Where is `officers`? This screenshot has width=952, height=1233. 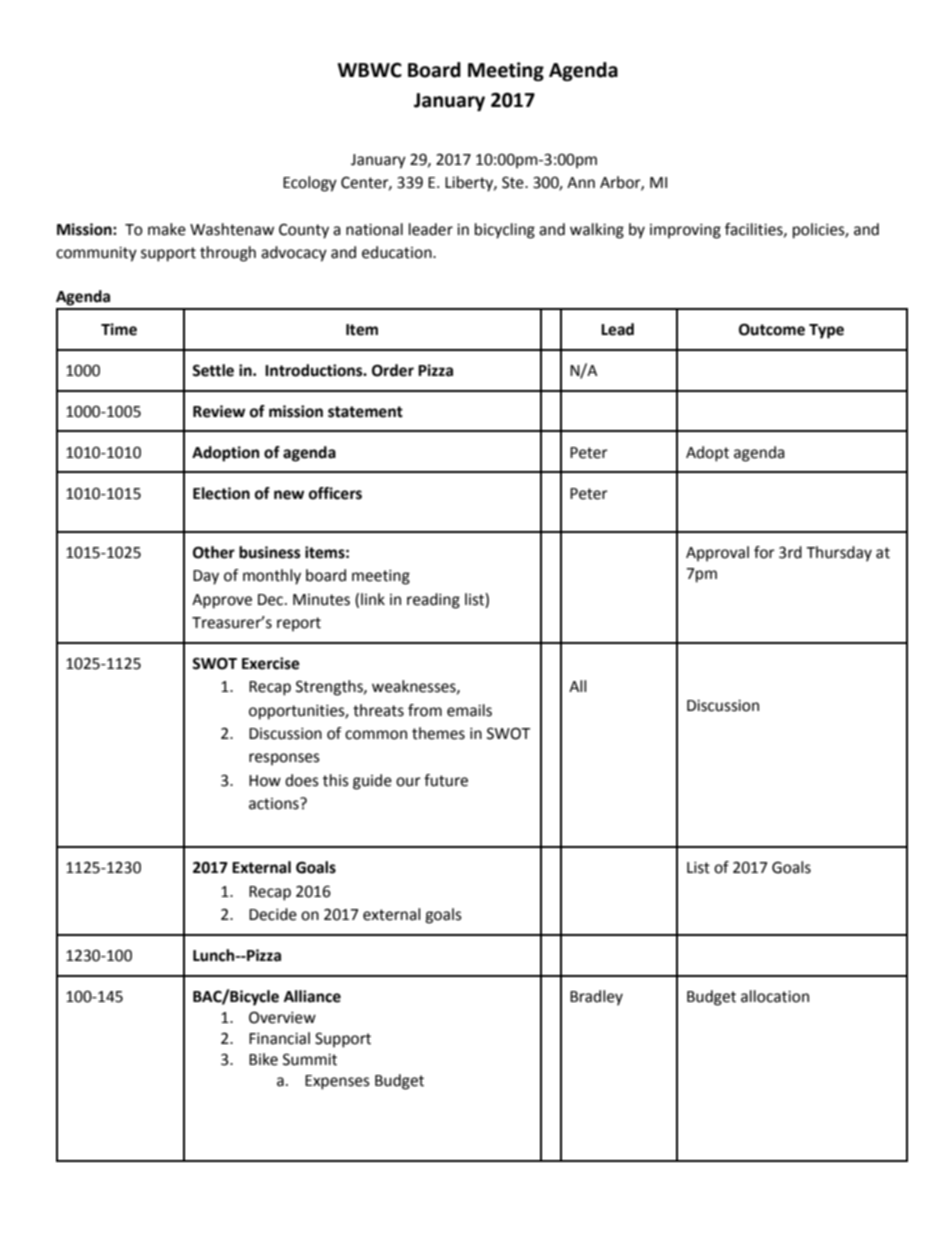
officers is located at coordinates (335, 493).
